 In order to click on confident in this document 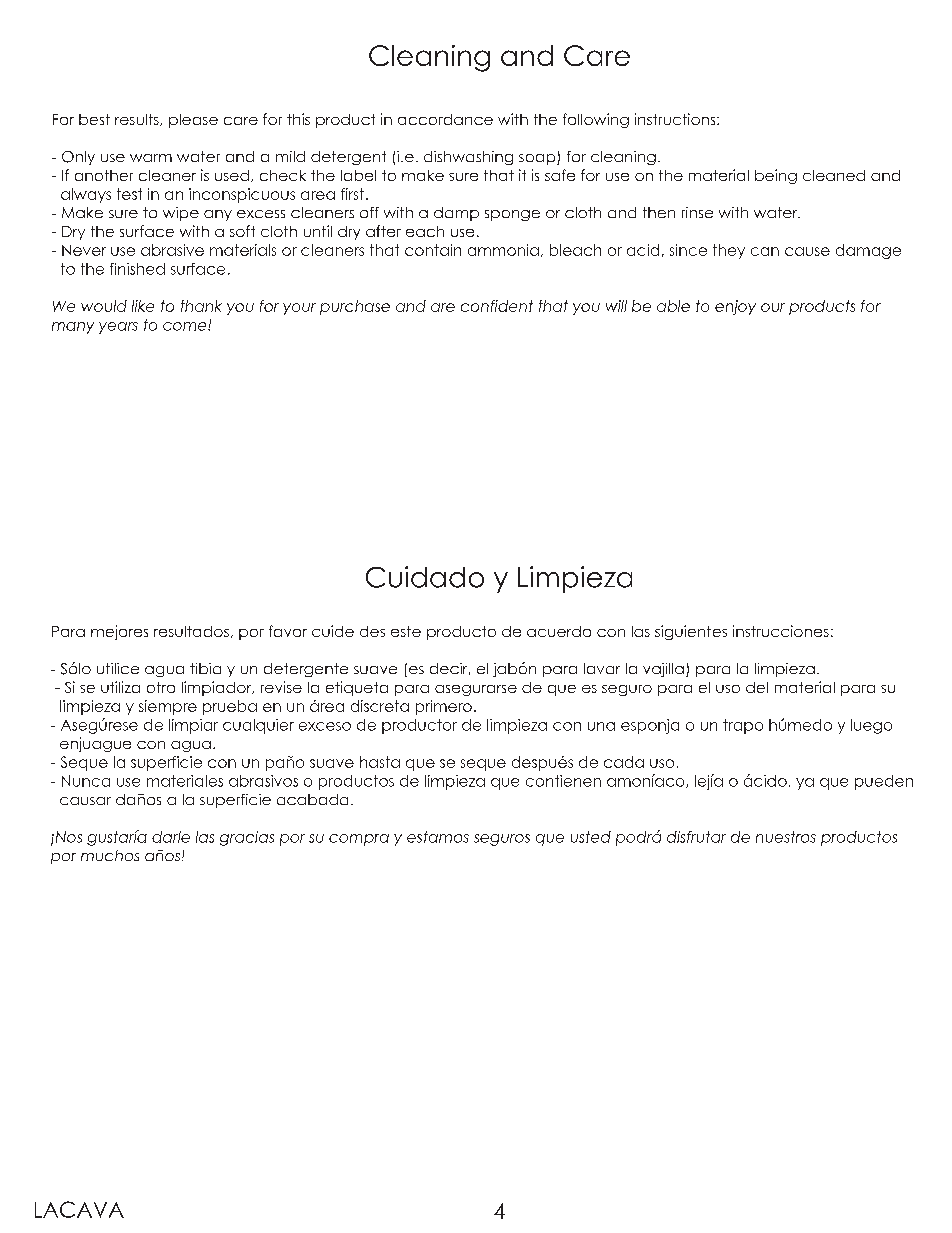, I will do `click(497, 306)`.
